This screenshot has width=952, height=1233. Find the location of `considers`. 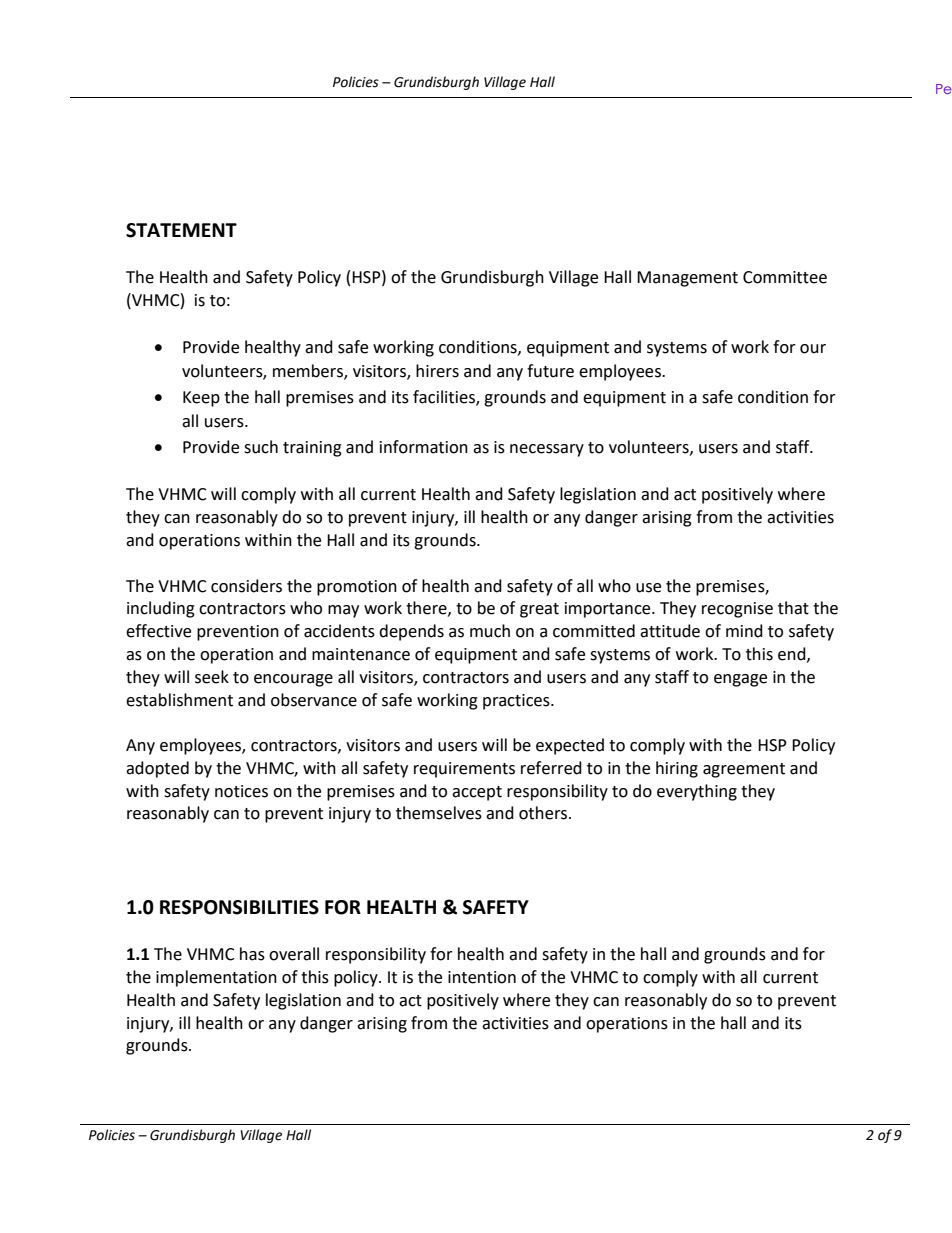

considers is located at coordinates (246, 586).
